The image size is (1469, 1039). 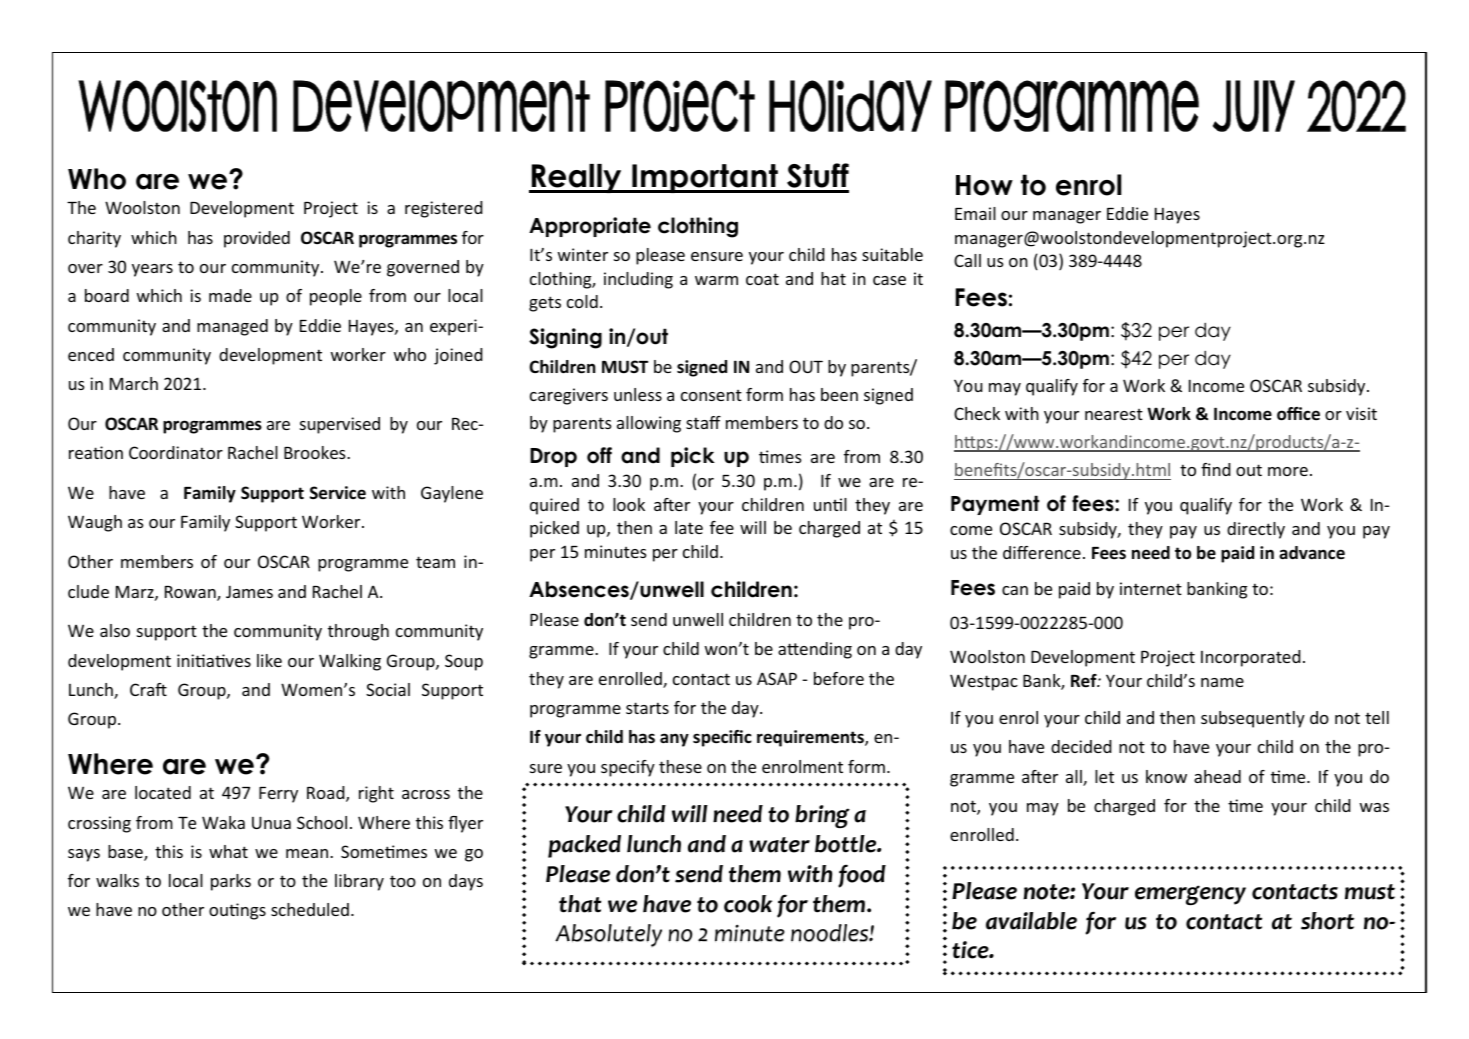 I want to click on advance, so click(x=1312, y=552).
